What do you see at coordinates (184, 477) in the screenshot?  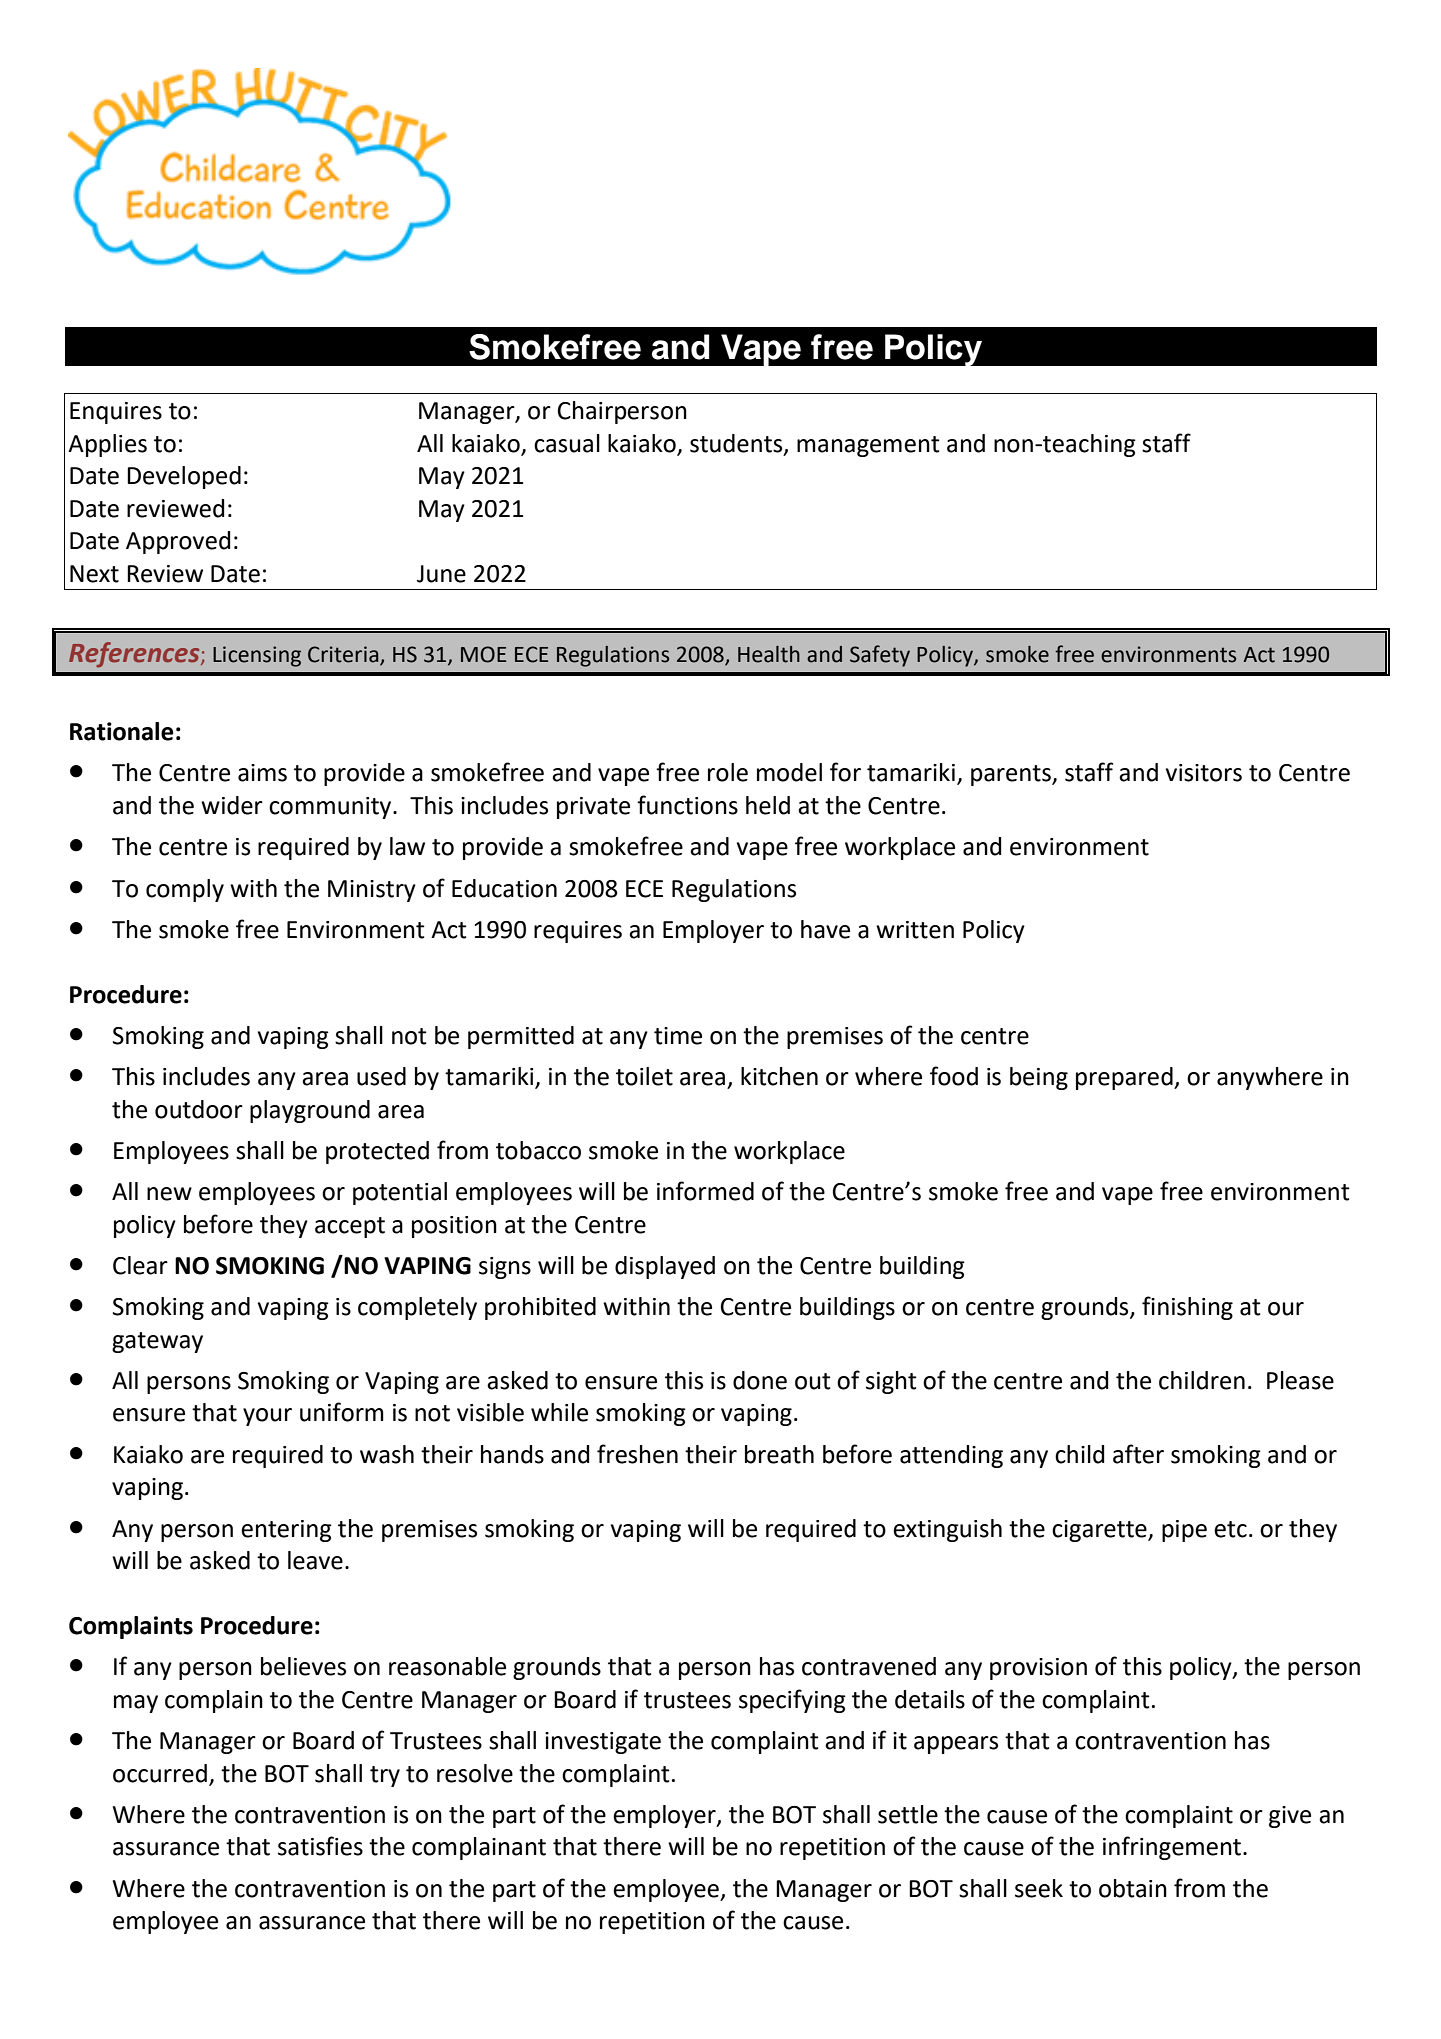 I see `Developed` at bounding box center [184, 477].
